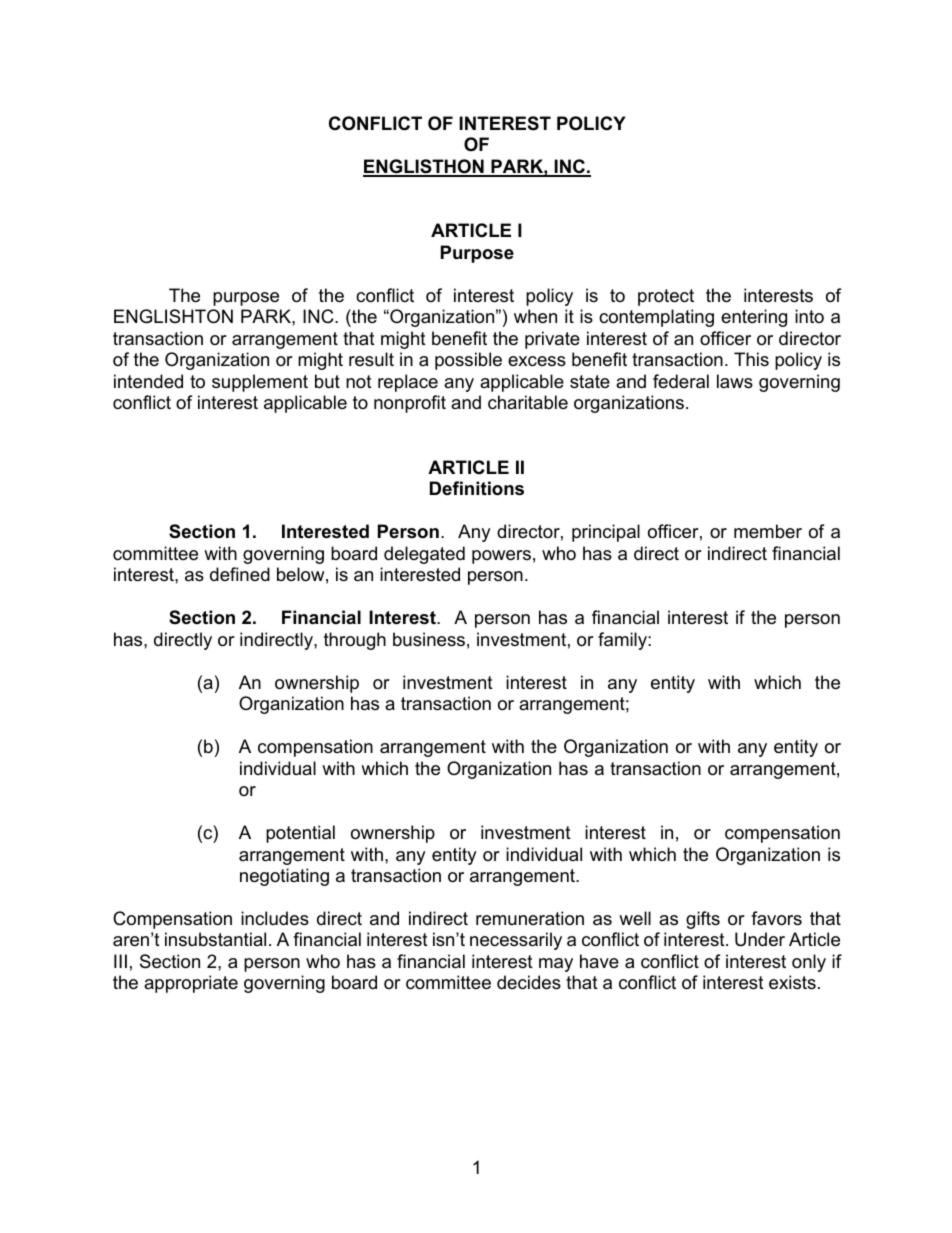  I want to click on business, so click(429, 639).
